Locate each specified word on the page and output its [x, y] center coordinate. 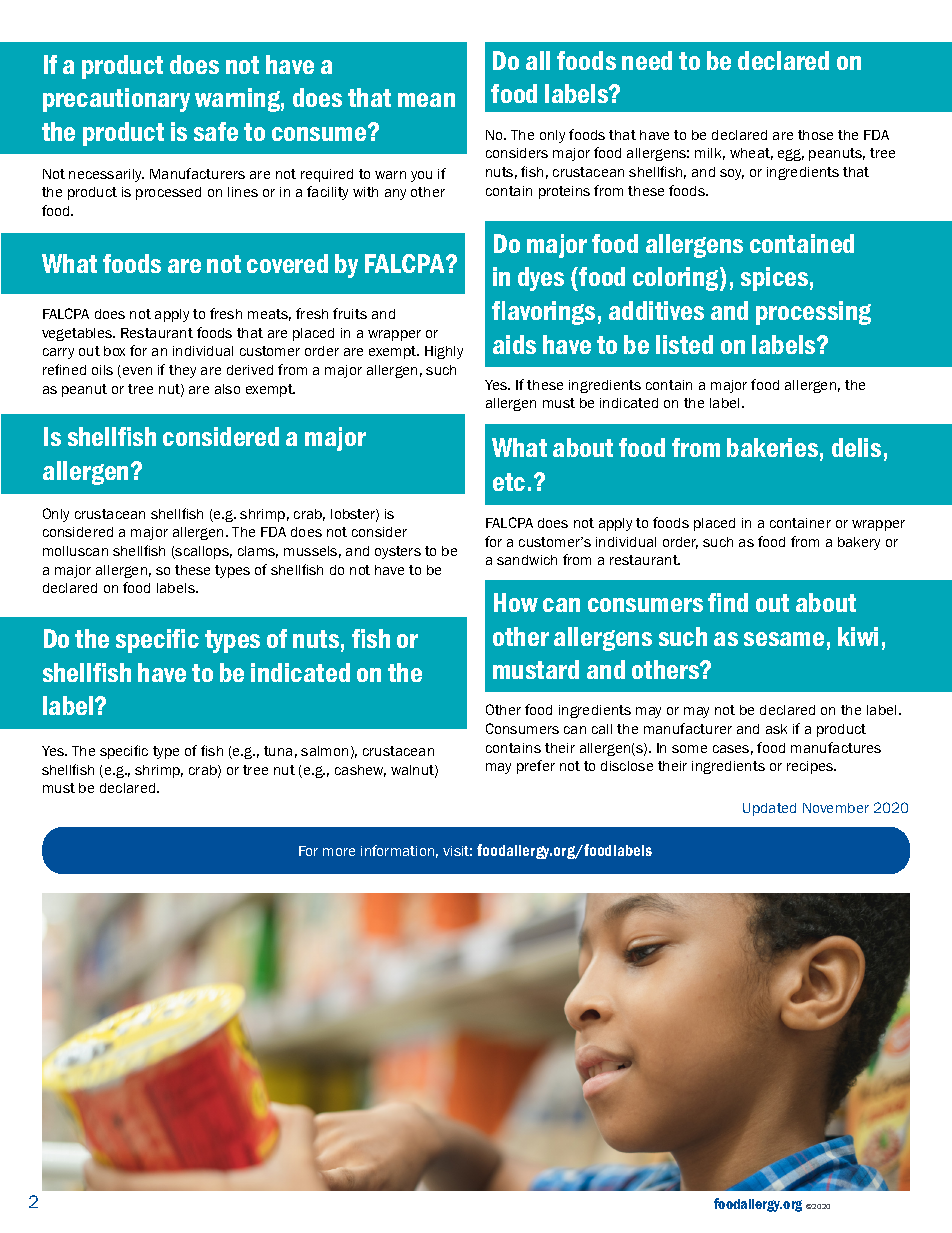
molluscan [75, 551]
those [815, 135]
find [728, 602]
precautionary [116, 100]
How [516, 602]
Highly [444, 352]
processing [813, 313]
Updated [769, 809]
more [339, 852]
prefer [536, 767]
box [114, 351]
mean [426, 100]
